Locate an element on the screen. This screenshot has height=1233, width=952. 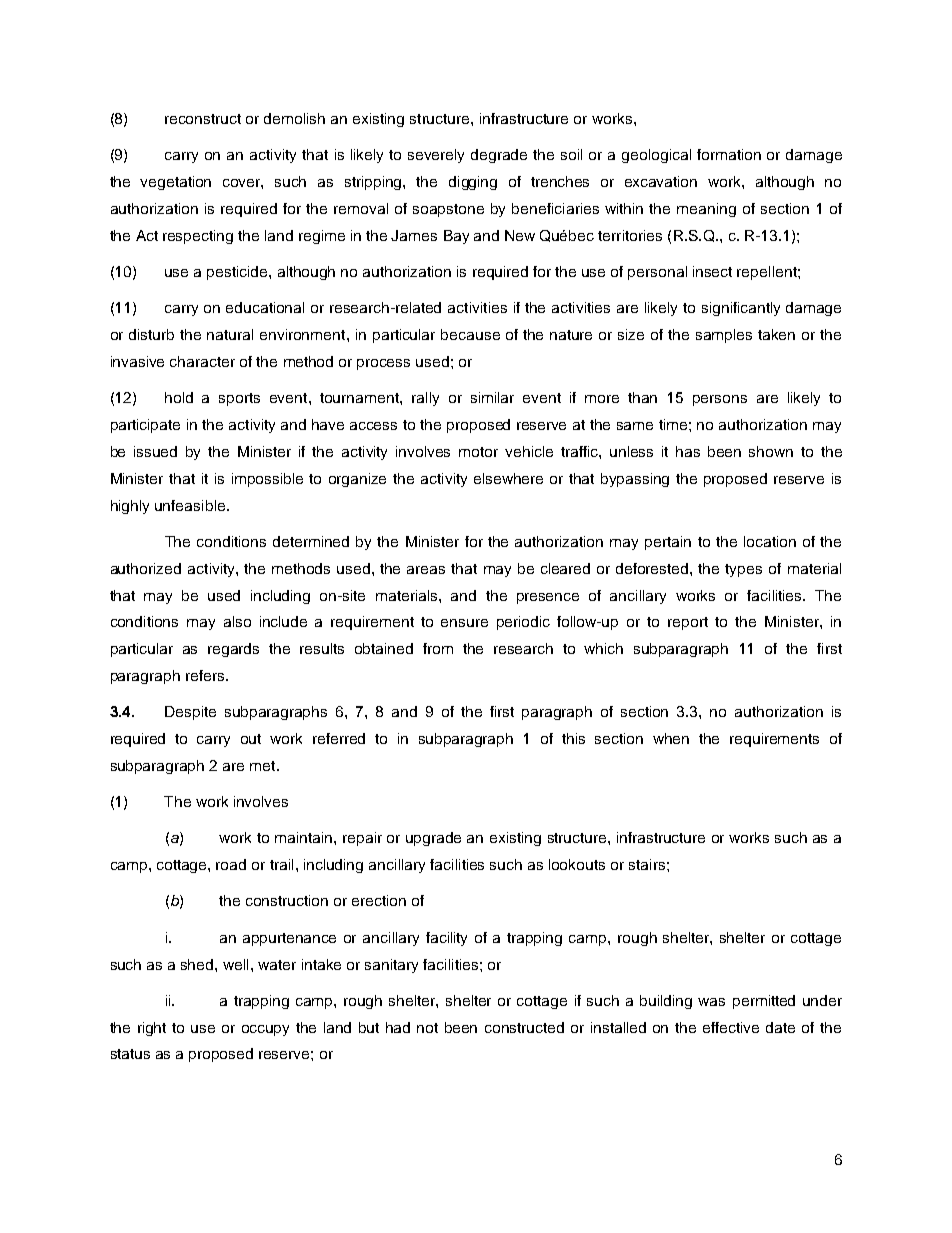
lookouts is located at coordinates (577, 864).
